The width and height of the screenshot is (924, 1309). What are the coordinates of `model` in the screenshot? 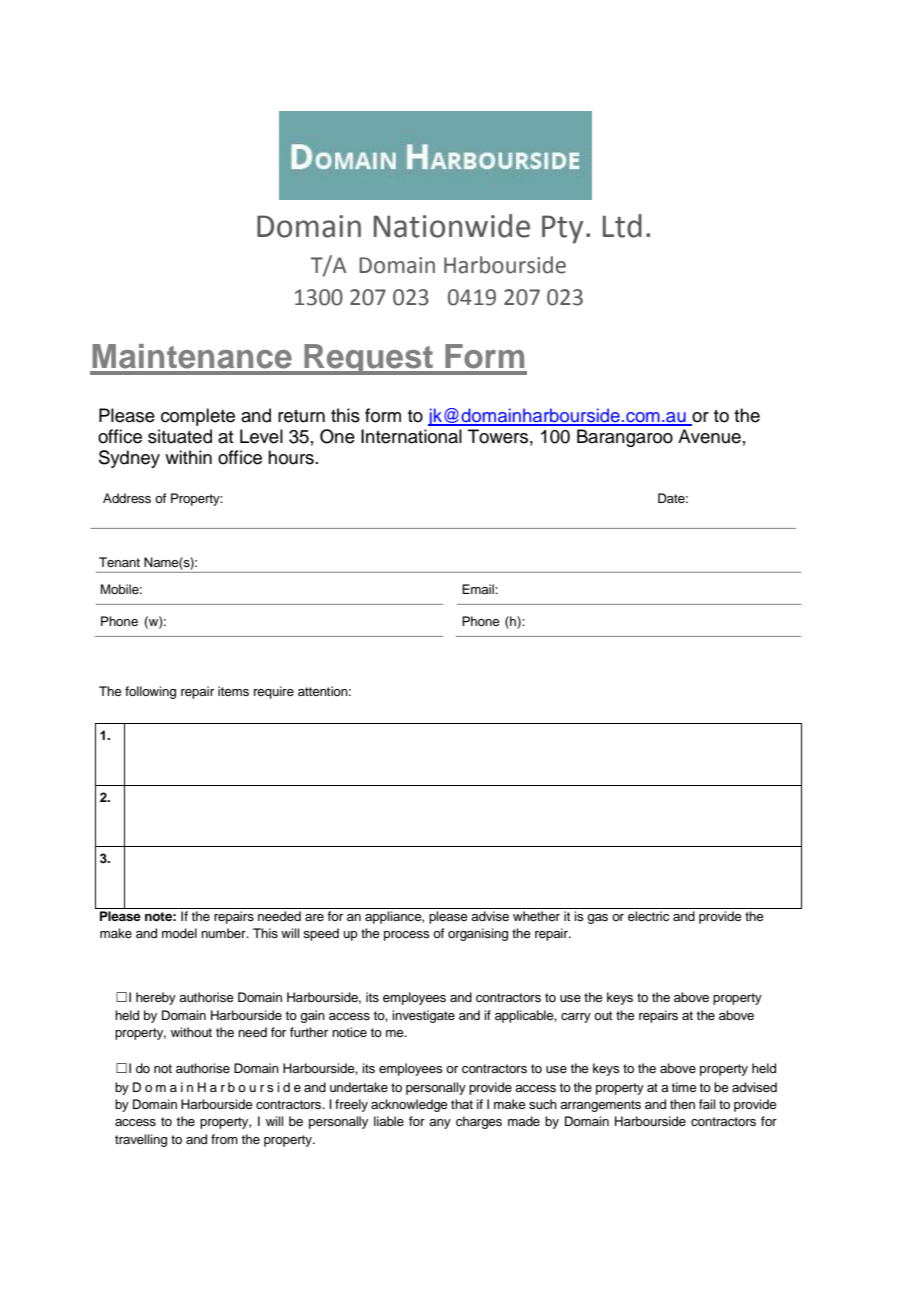 It's located at (179, 933).
